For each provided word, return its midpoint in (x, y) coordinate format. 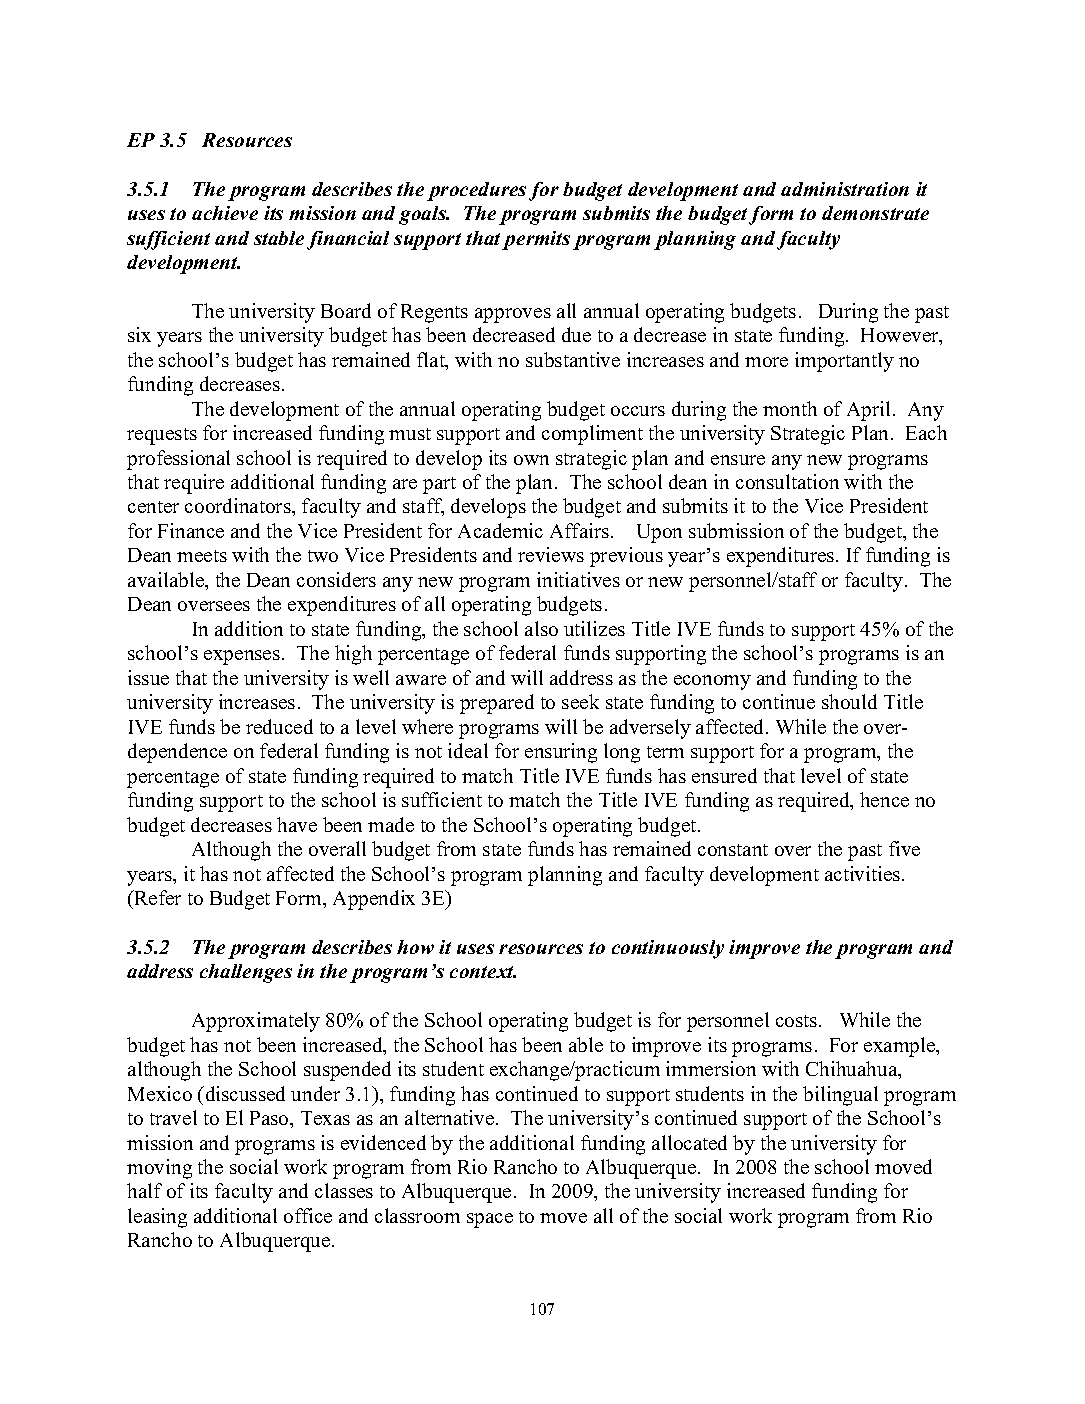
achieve (225, 213)
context (483, 972)
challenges (246, 973)
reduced (279, 726)
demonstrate (875, 213)
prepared (497, 704)
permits (536, 240)
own (531, 460)
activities (864, 873)
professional (178, 460)
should (849, 701)
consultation (787, 481)
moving (159, 1169)
